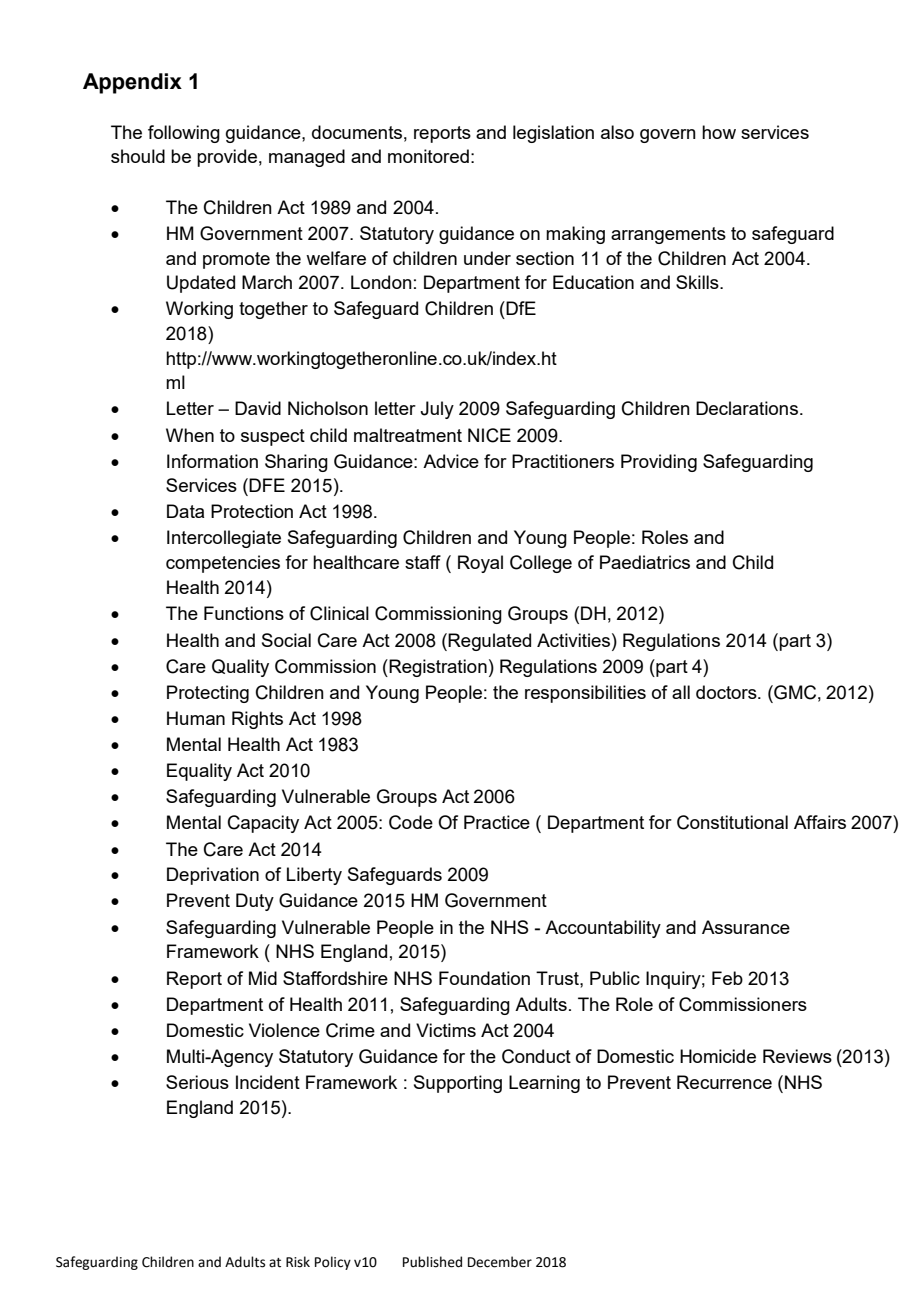  I want to click on December, so click(500, 1262).
